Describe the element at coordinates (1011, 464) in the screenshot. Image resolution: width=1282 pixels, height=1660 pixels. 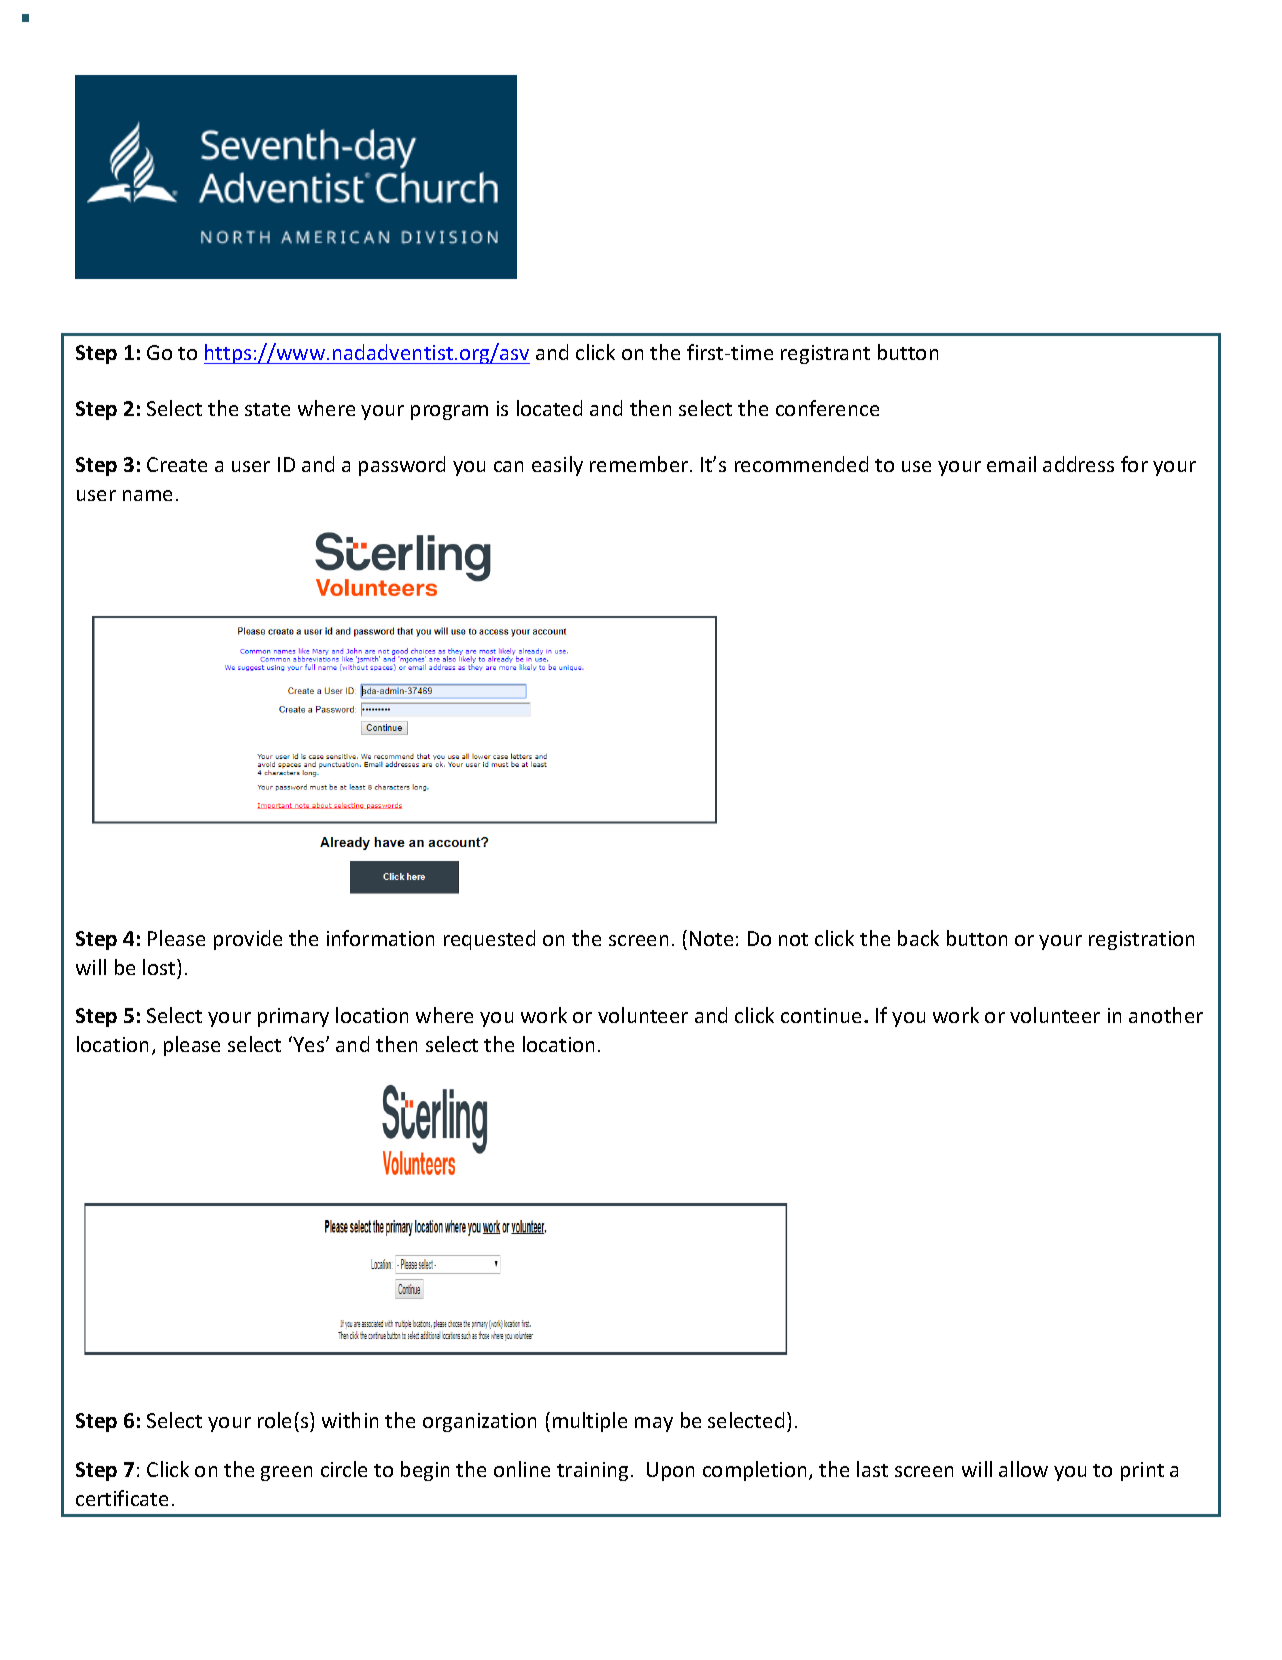
I see `email` at that location.
